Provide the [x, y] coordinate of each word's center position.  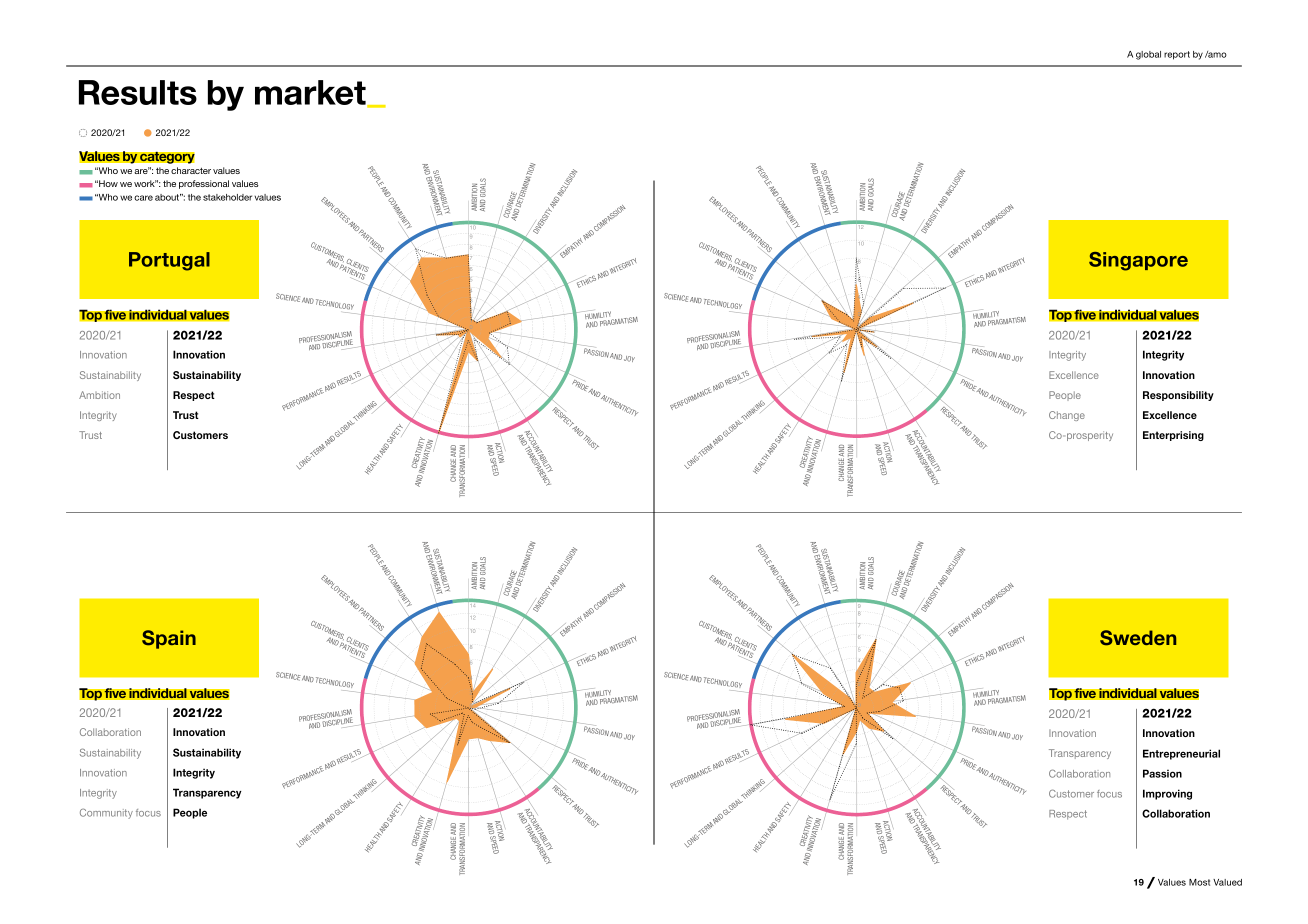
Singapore [1138, 261]
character [191, 170]
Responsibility [1178, 396]
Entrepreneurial [1181, 754]
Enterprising [1173, 436]
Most [1199, 882]
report [1177, 55]
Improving [1167, 794]
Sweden [1138, 638]
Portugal [169, 261]
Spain [169, 639]
